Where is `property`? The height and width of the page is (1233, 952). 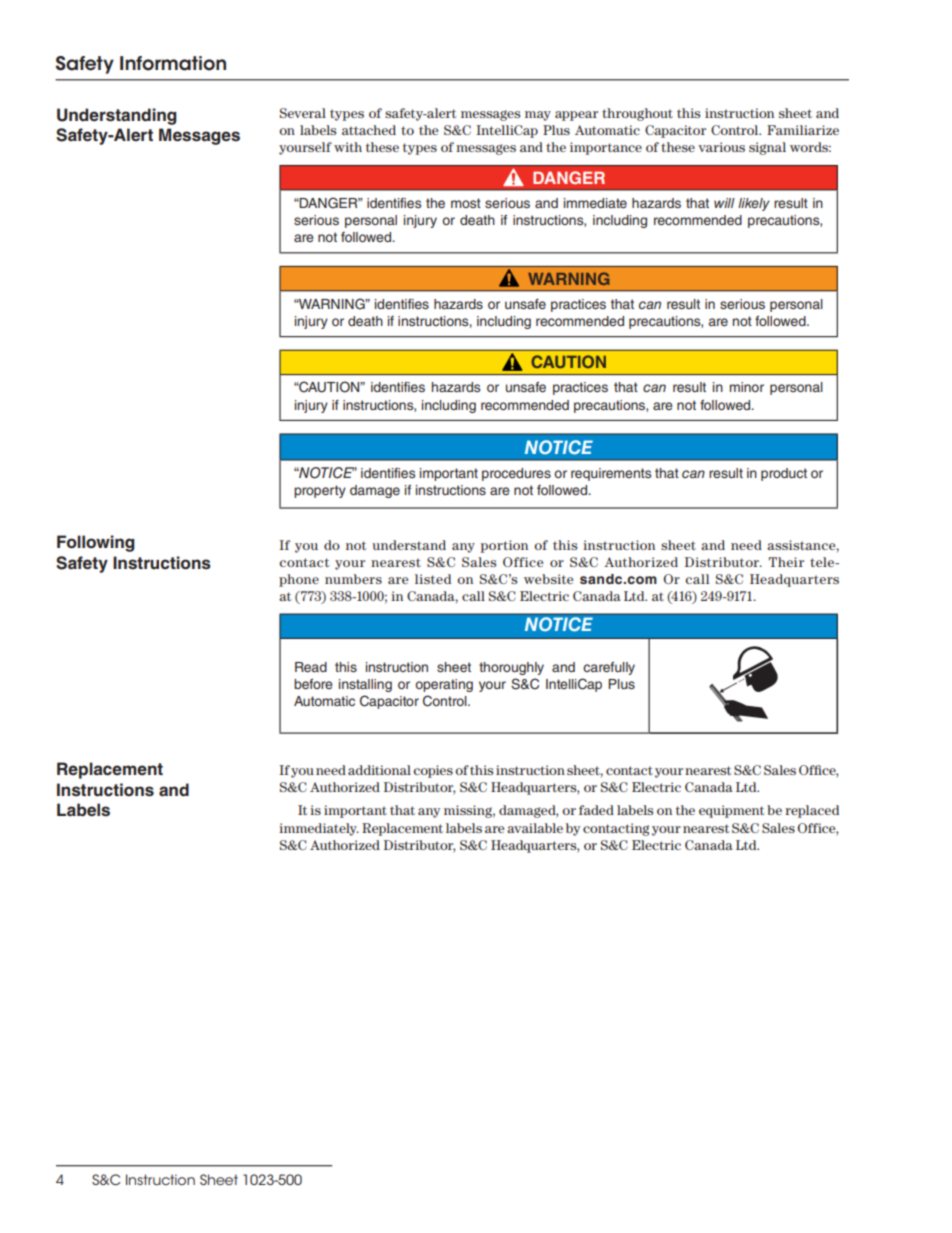
property is located at coordinates (320, 491).
